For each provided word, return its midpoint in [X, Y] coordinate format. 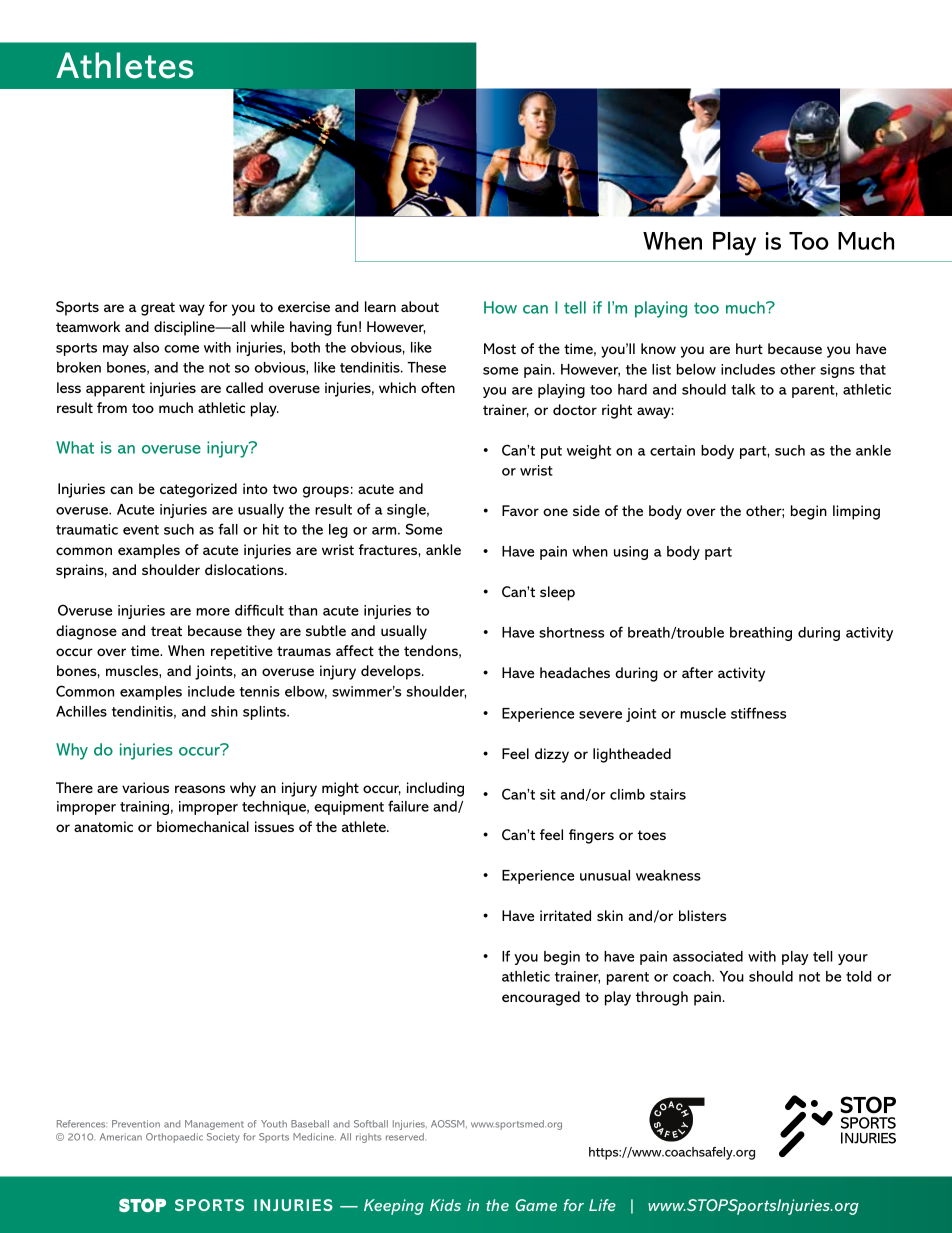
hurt [749, 348]
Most [500, 348]
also [146, 347]
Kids [445, 1205]
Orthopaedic [174, 1138]
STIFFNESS [758, 713]
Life [602, 1205]
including [435, 789]
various [145, 787]
